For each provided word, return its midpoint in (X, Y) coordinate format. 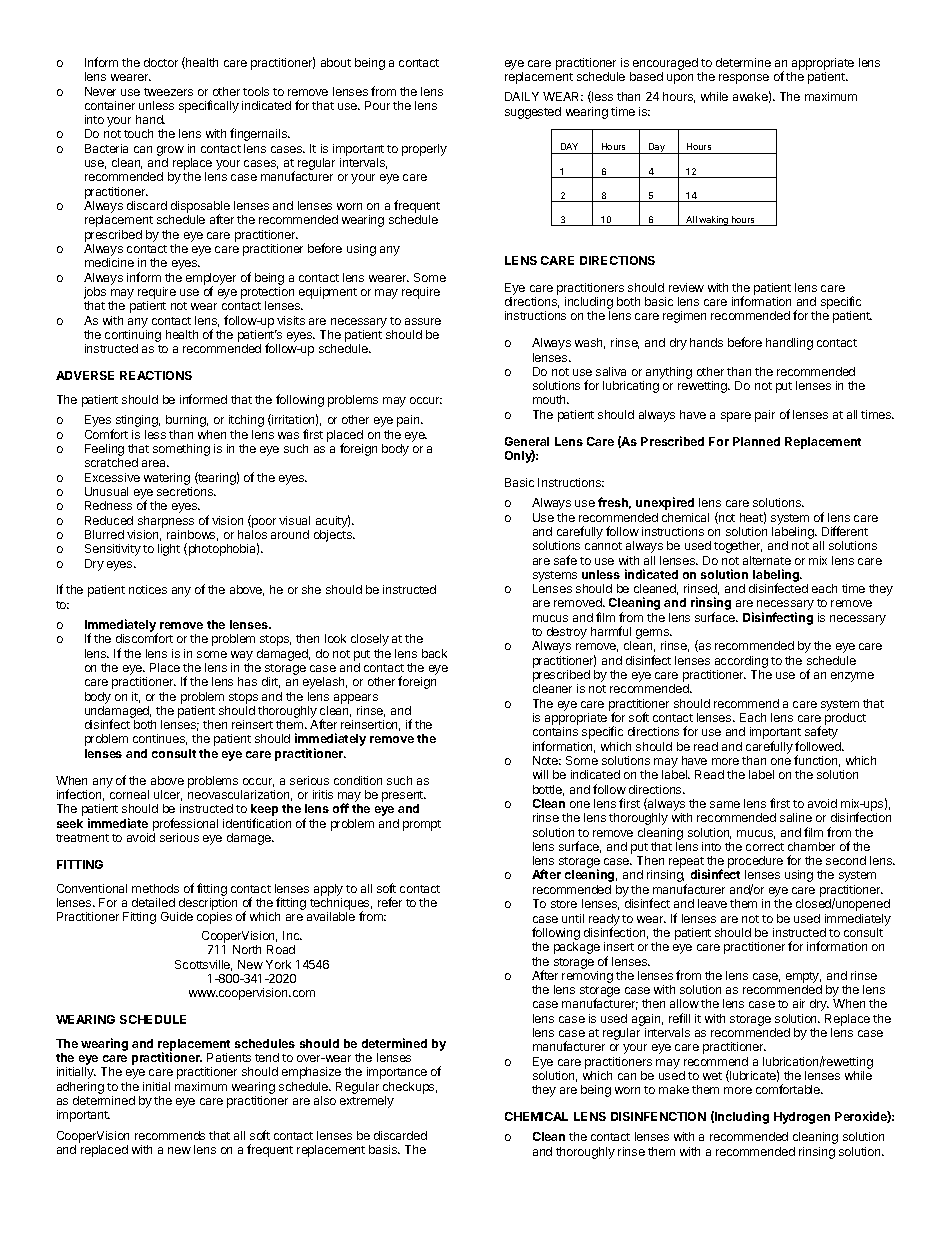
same (725, 804)
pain (409, 421)
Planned (756, 441)
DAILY (522, 96)
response (744, 79)
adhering (80, 1088)
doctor (161, 62)
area (155, 463)
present (404, 798)
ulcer (168, 795)
